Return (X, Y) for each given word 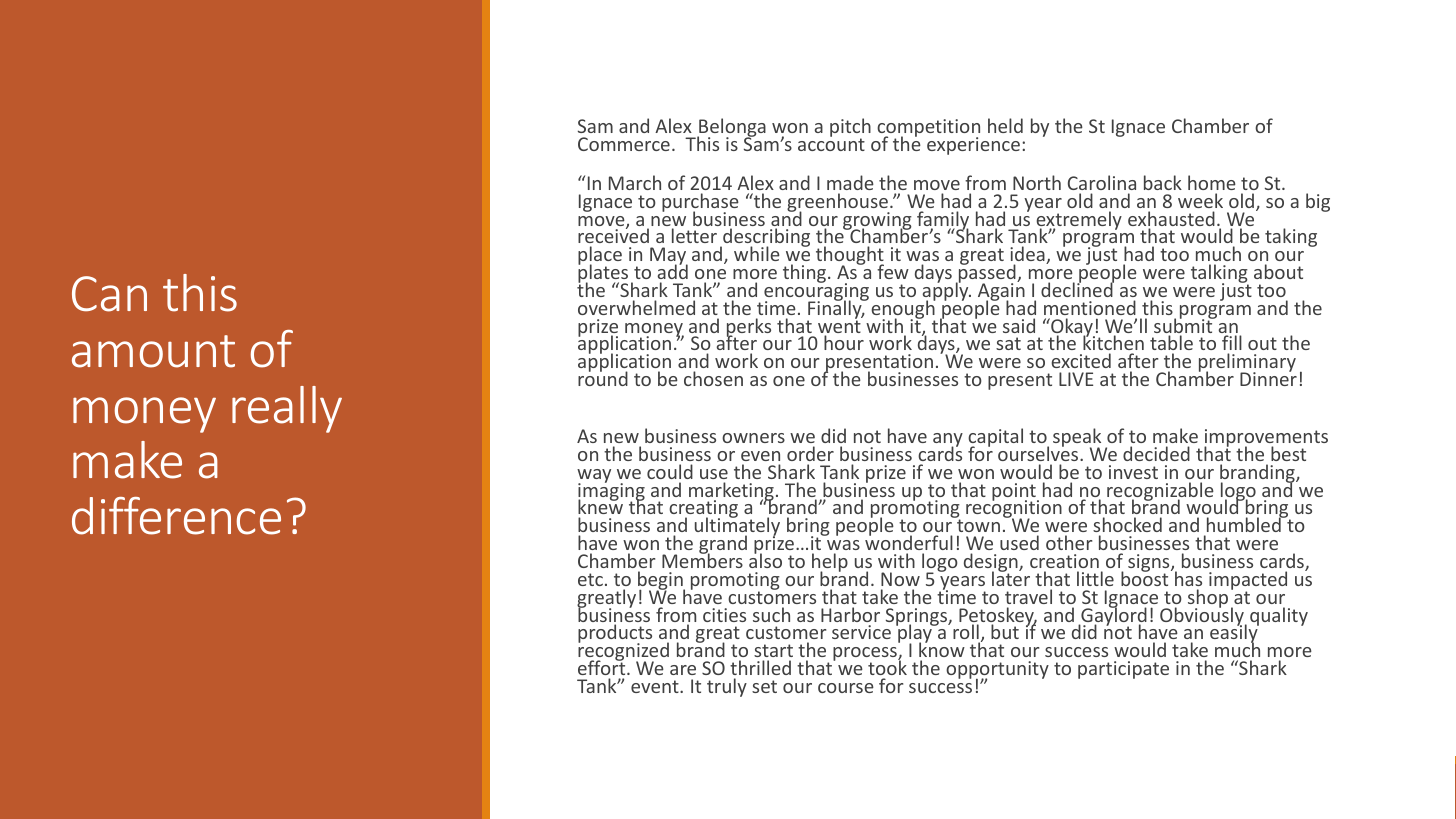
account (831, 144)
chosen (713, 378)
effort (603, 667)
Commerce (624, 144)
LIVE (1076, 379)
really (287, 409)
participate (1123, 670)
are (683, 670)
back (1163, 182)
